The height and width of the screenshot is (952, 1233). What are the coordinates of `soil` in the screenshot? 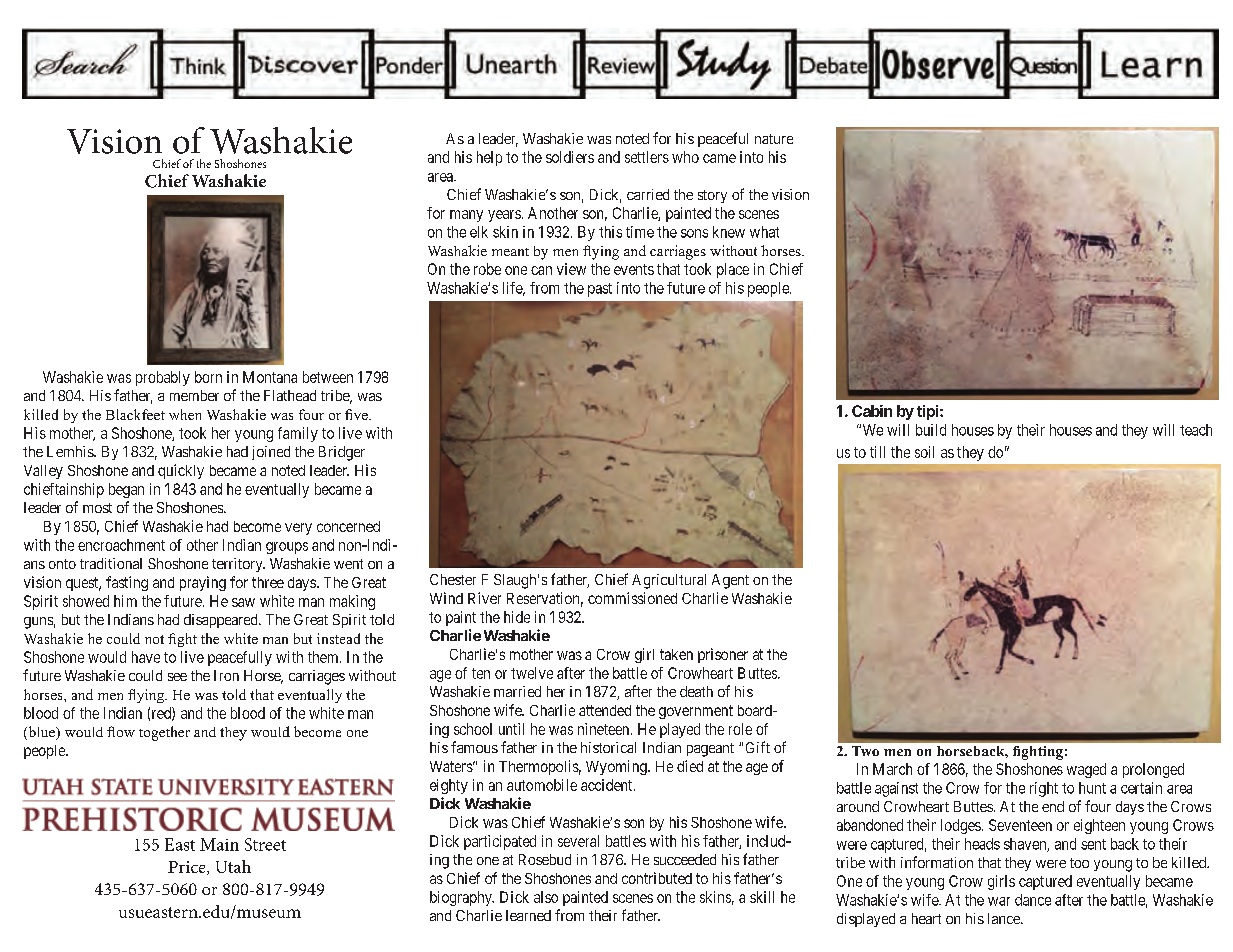 It's located at (924, 452).
